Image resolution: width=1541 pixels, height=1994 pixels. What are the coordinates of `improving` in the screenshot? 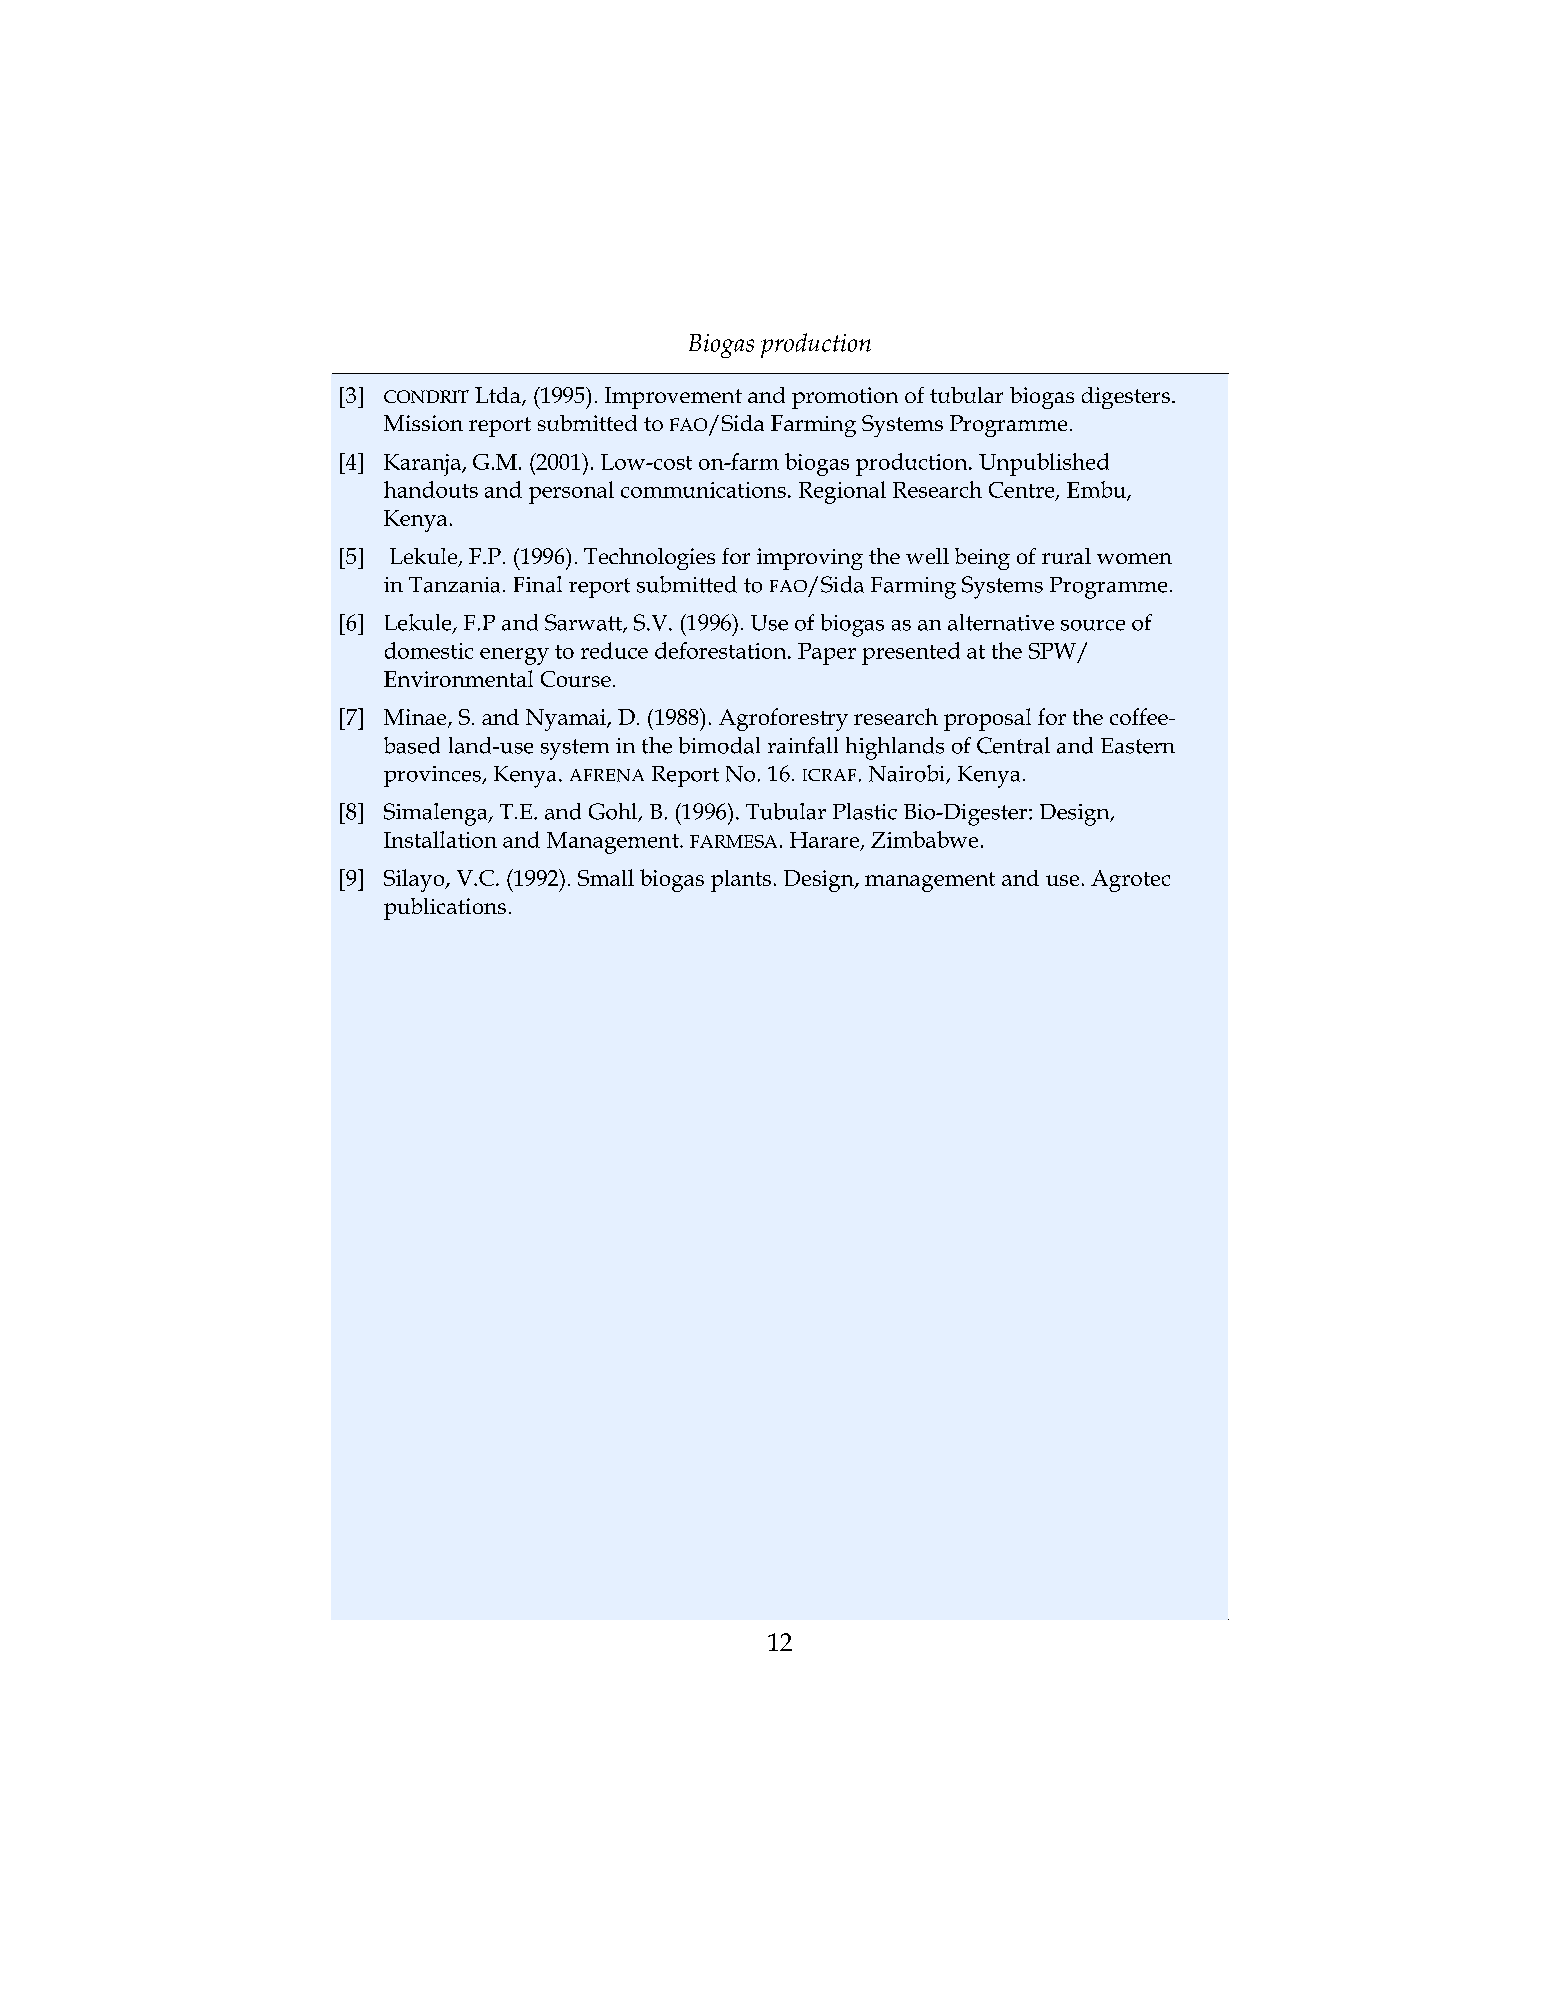 It's located at (810, 559).
